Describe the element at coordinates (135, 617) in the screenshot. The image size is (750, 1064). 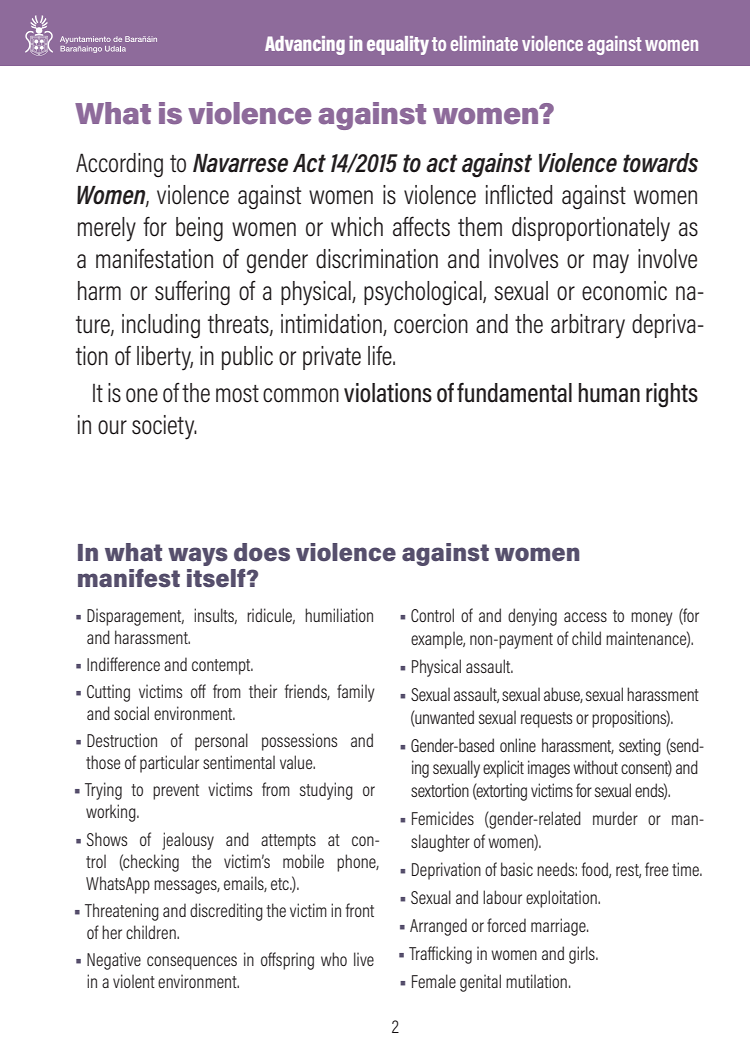
I see `Disparagement` at that location.
